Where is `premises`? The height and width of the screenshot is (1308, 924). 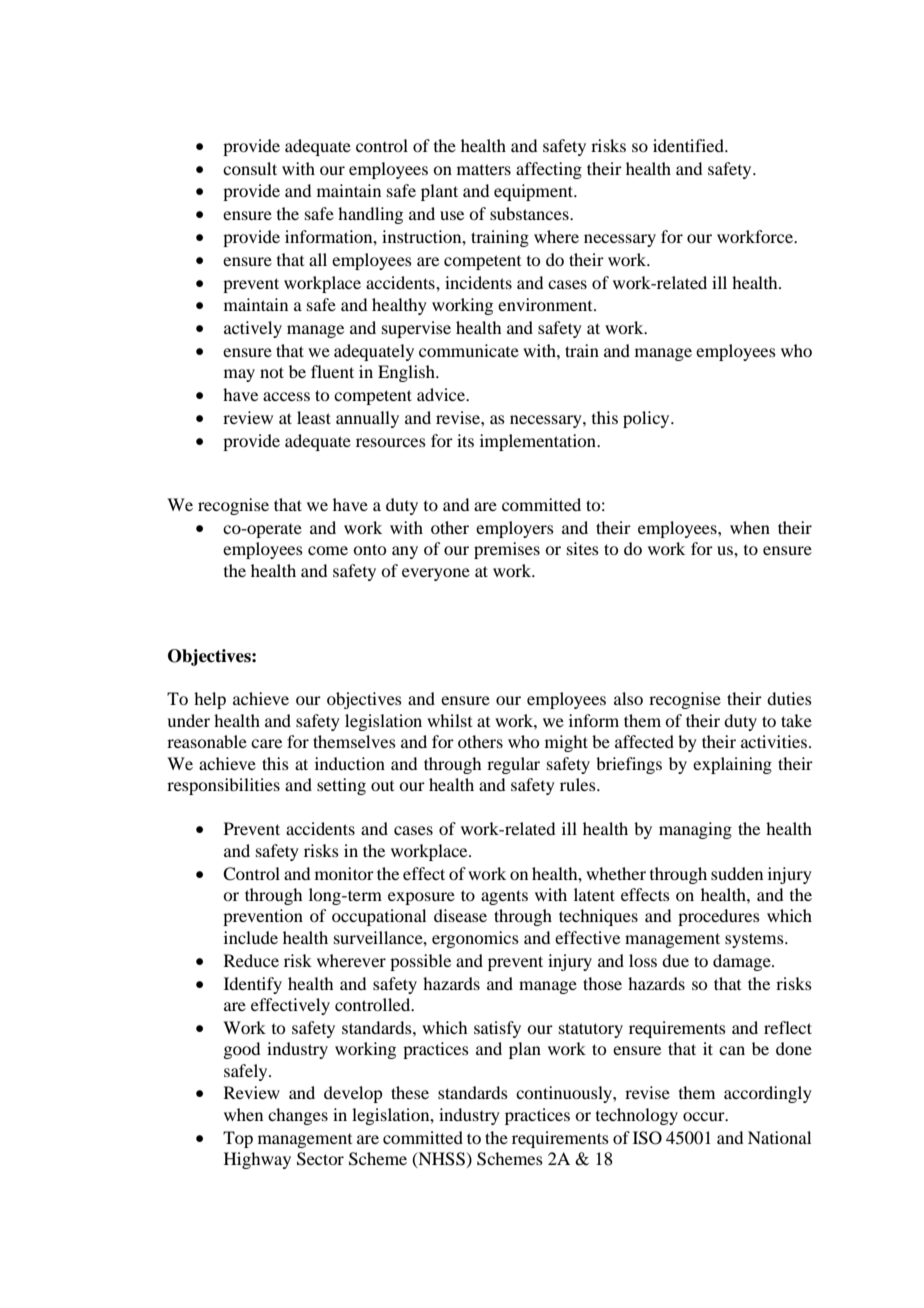 premises is located at coordinates (507, 550).
